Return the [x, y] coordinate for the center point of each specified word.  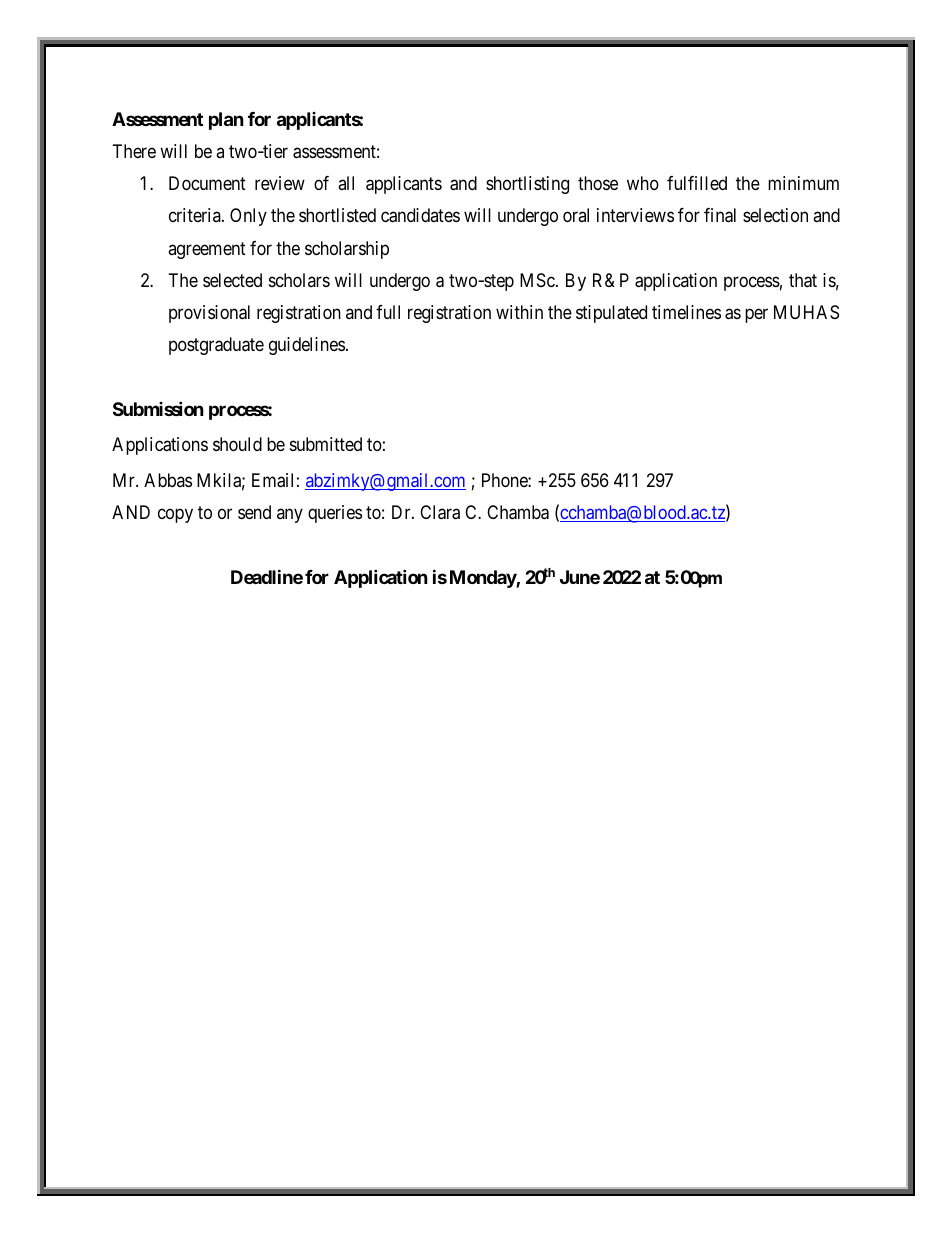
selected [232, 280]
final [720, 215]
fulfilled [697, 183]
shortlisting [527, 185]
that [803, 280]
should [237, 444]
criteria [196, 215]
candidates [420, 215]
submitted [326, 444]
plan [226, 121]
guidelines [307, 346]
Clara [440, 512]
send [254, 512]
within [519, 312]
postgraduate [216, 346]
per [756, 316]
